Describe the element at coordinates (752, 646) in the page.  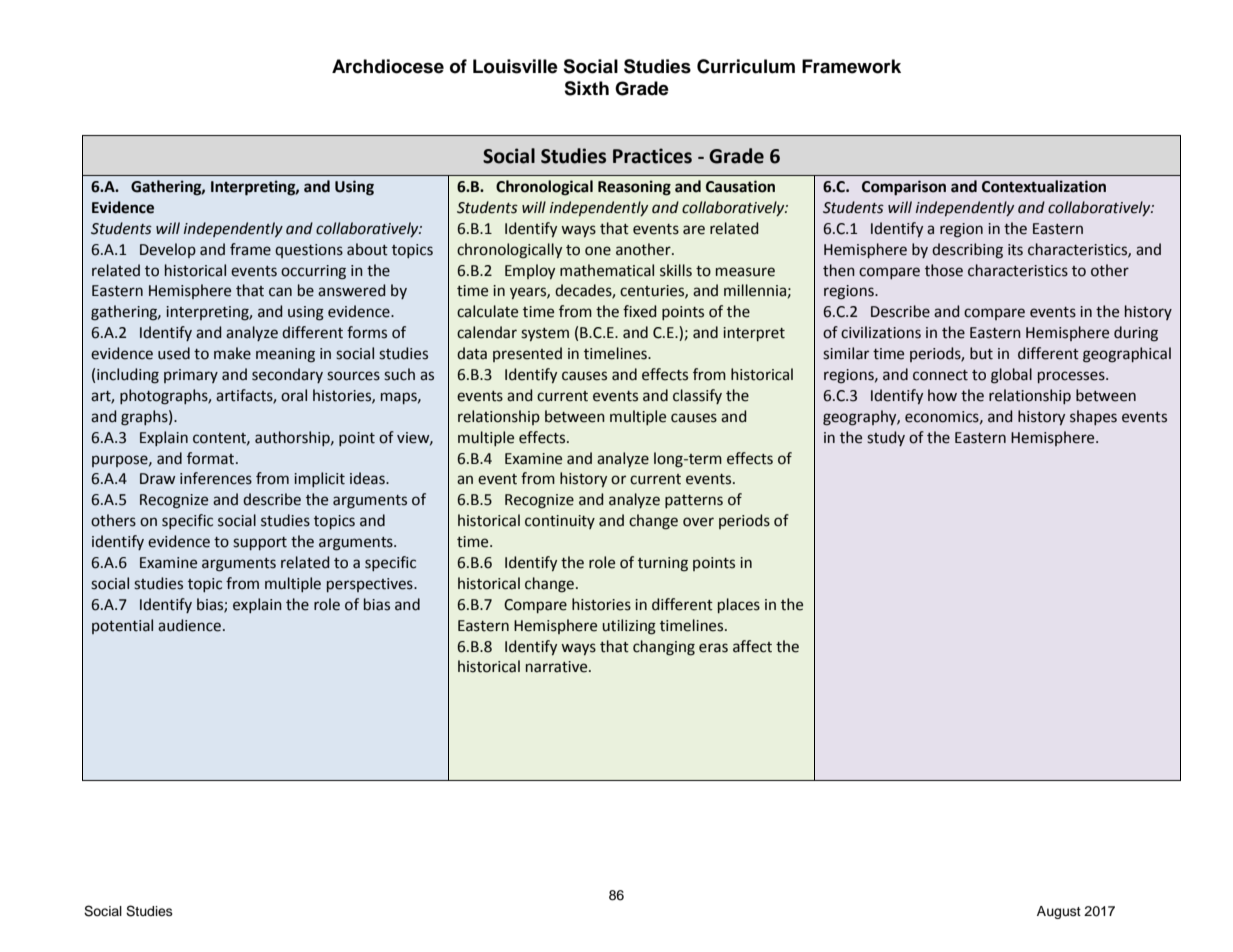
I see `affect` at that location.
